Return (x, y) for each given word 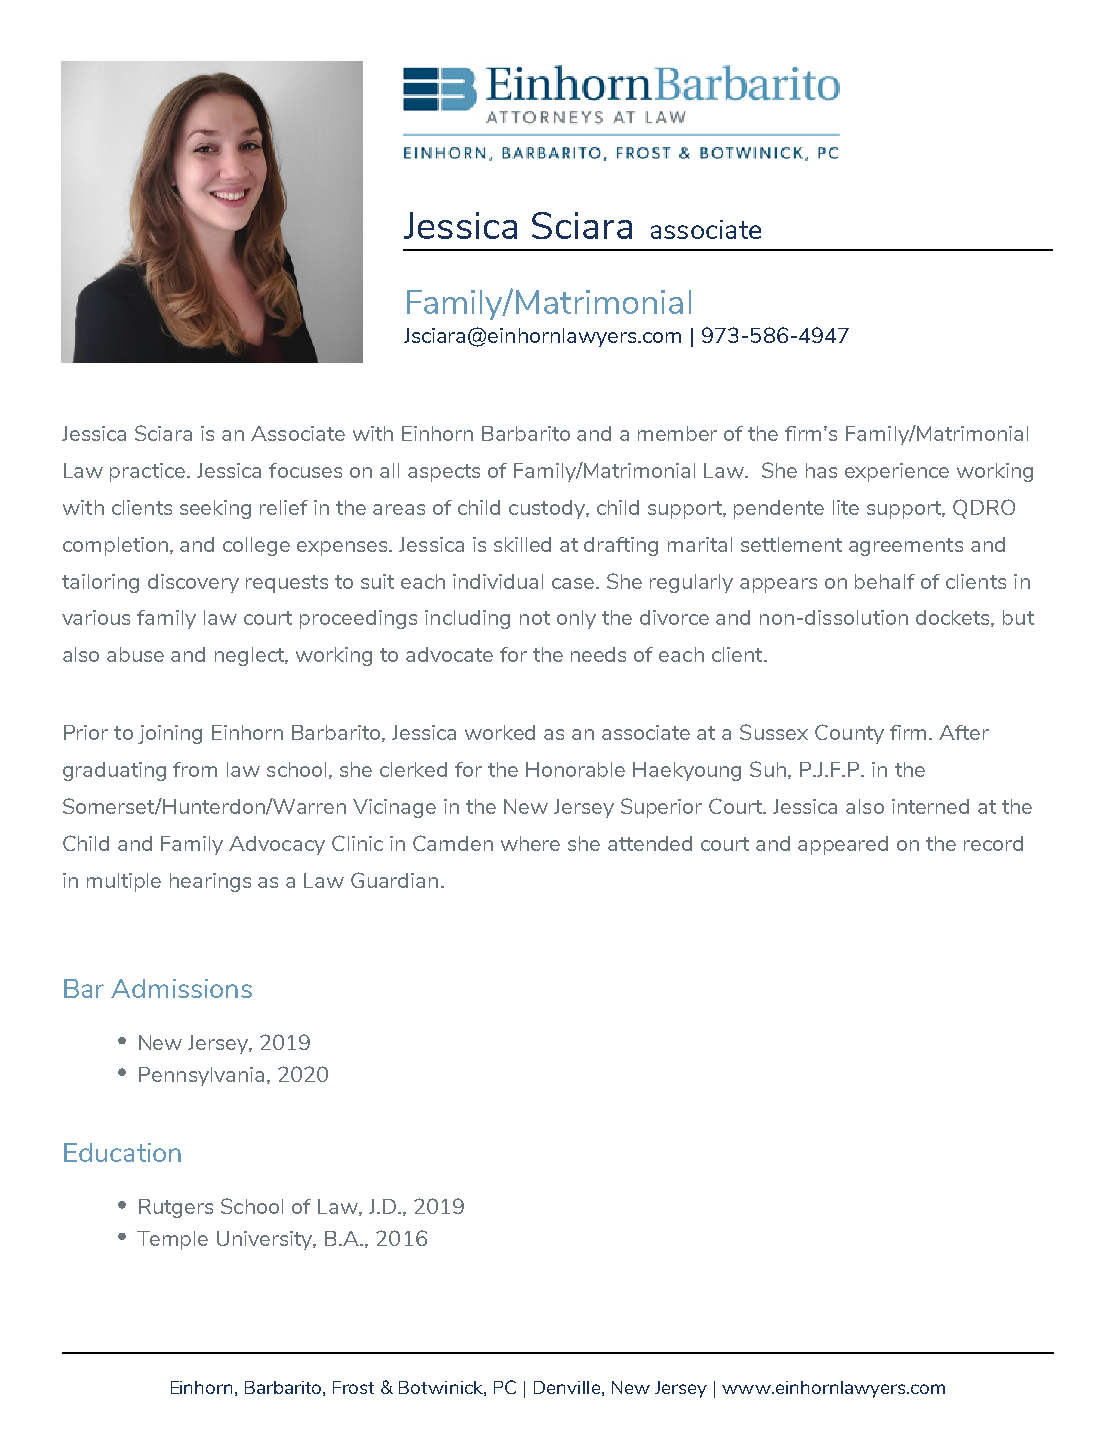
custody (548, 509)
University (266, 1240)
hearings (210, 882)
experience (897, 472)
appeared (843, 845)
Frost (353, 1387)
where (530, 843)
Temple (172, 1240)
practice (149, 472)
